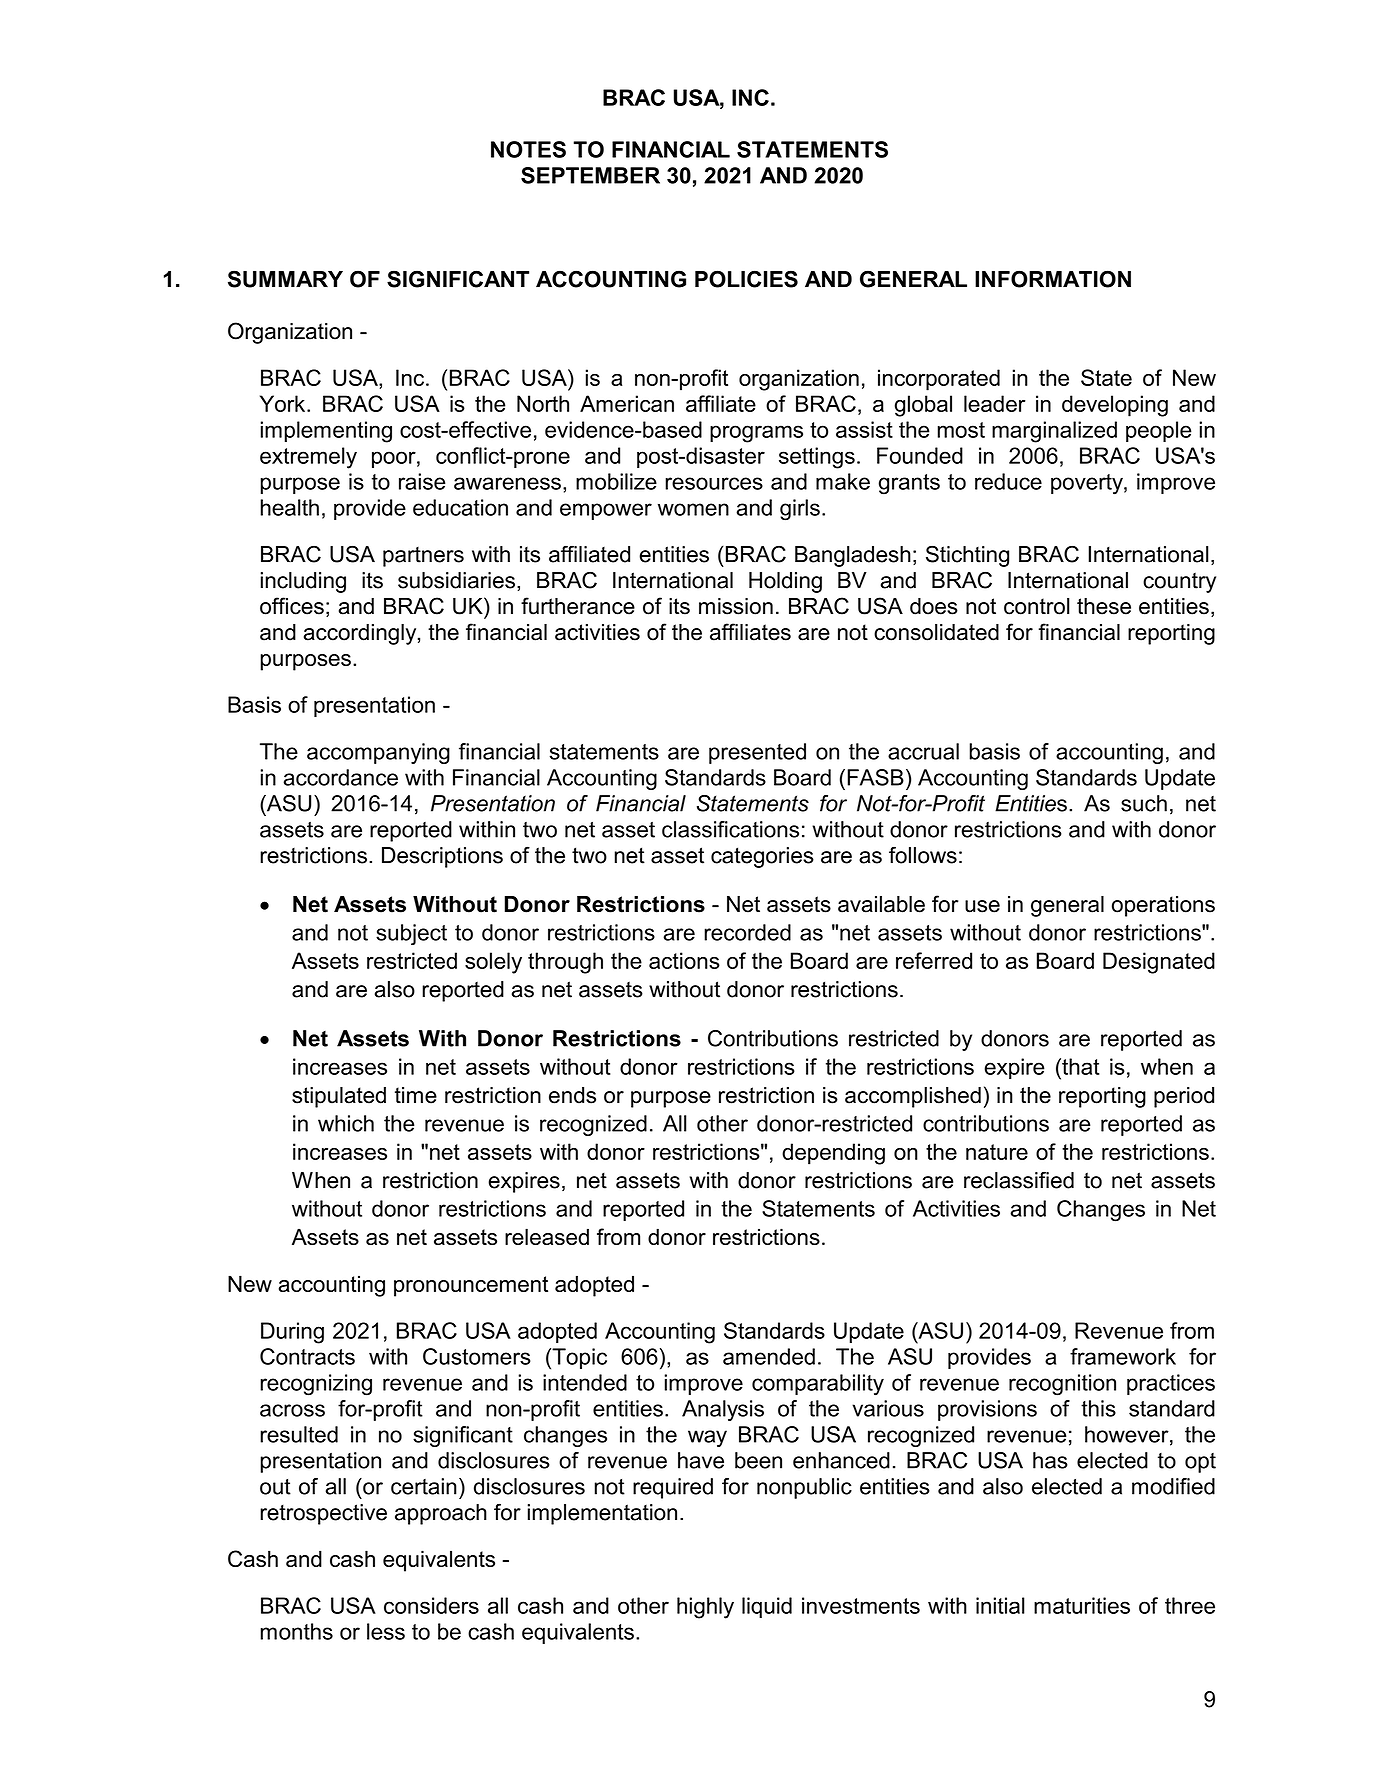 This document has width=1378, height=1783. I want to click on INFORMATION, so click(1053, 279).
